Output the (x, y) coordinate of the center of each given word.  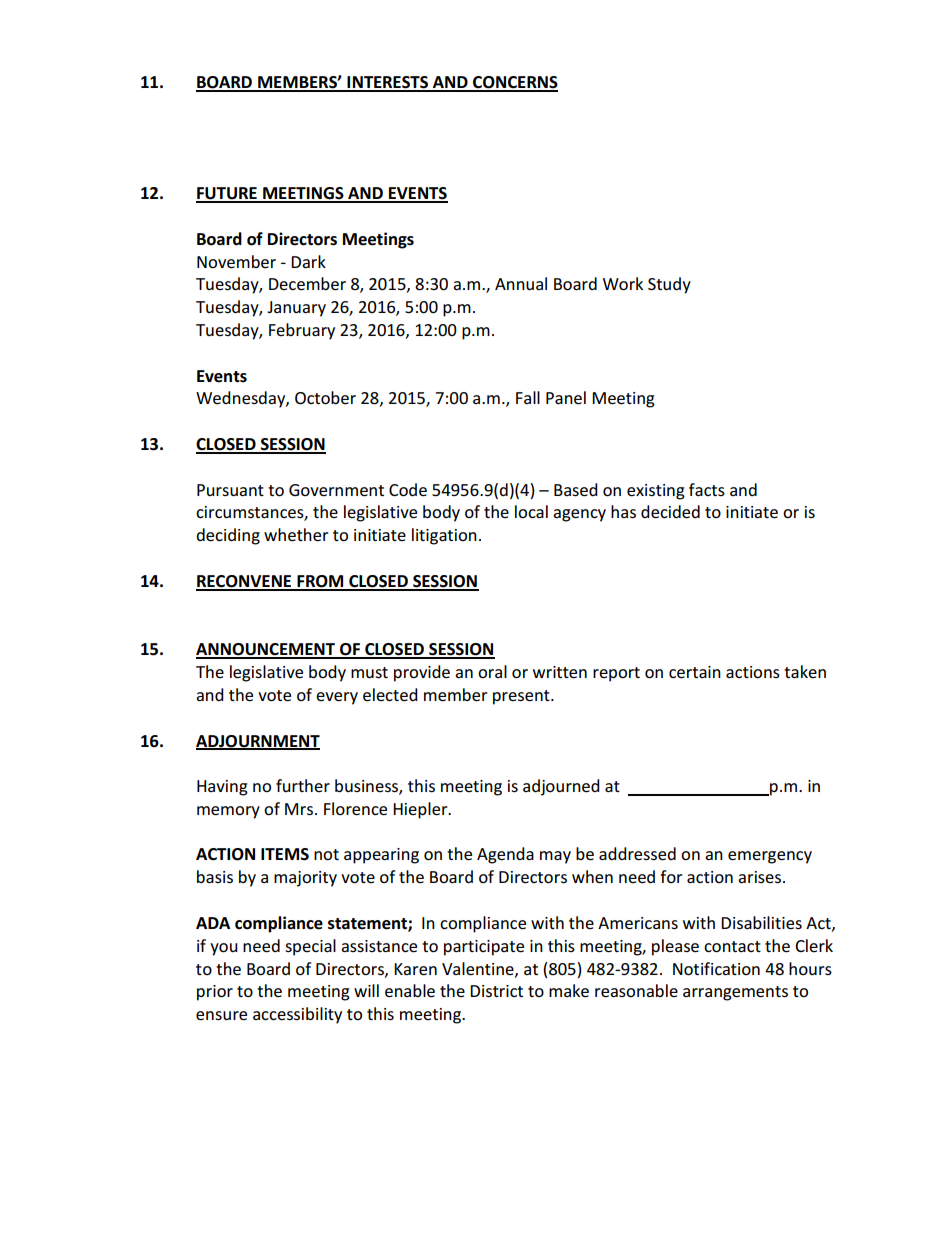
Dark (308, 261)
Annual (521, 283)
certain (695, 672)
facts (707, 489)
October (325, 398)
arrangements (735, 993)
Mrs (300, 809)
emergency (770, 857)
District (496, 991)
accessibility (297, 1015)
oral (492, 672)
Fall (528, 397)
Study (669, 285)
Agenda (505, 855)
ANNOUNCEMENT (266, 650)
